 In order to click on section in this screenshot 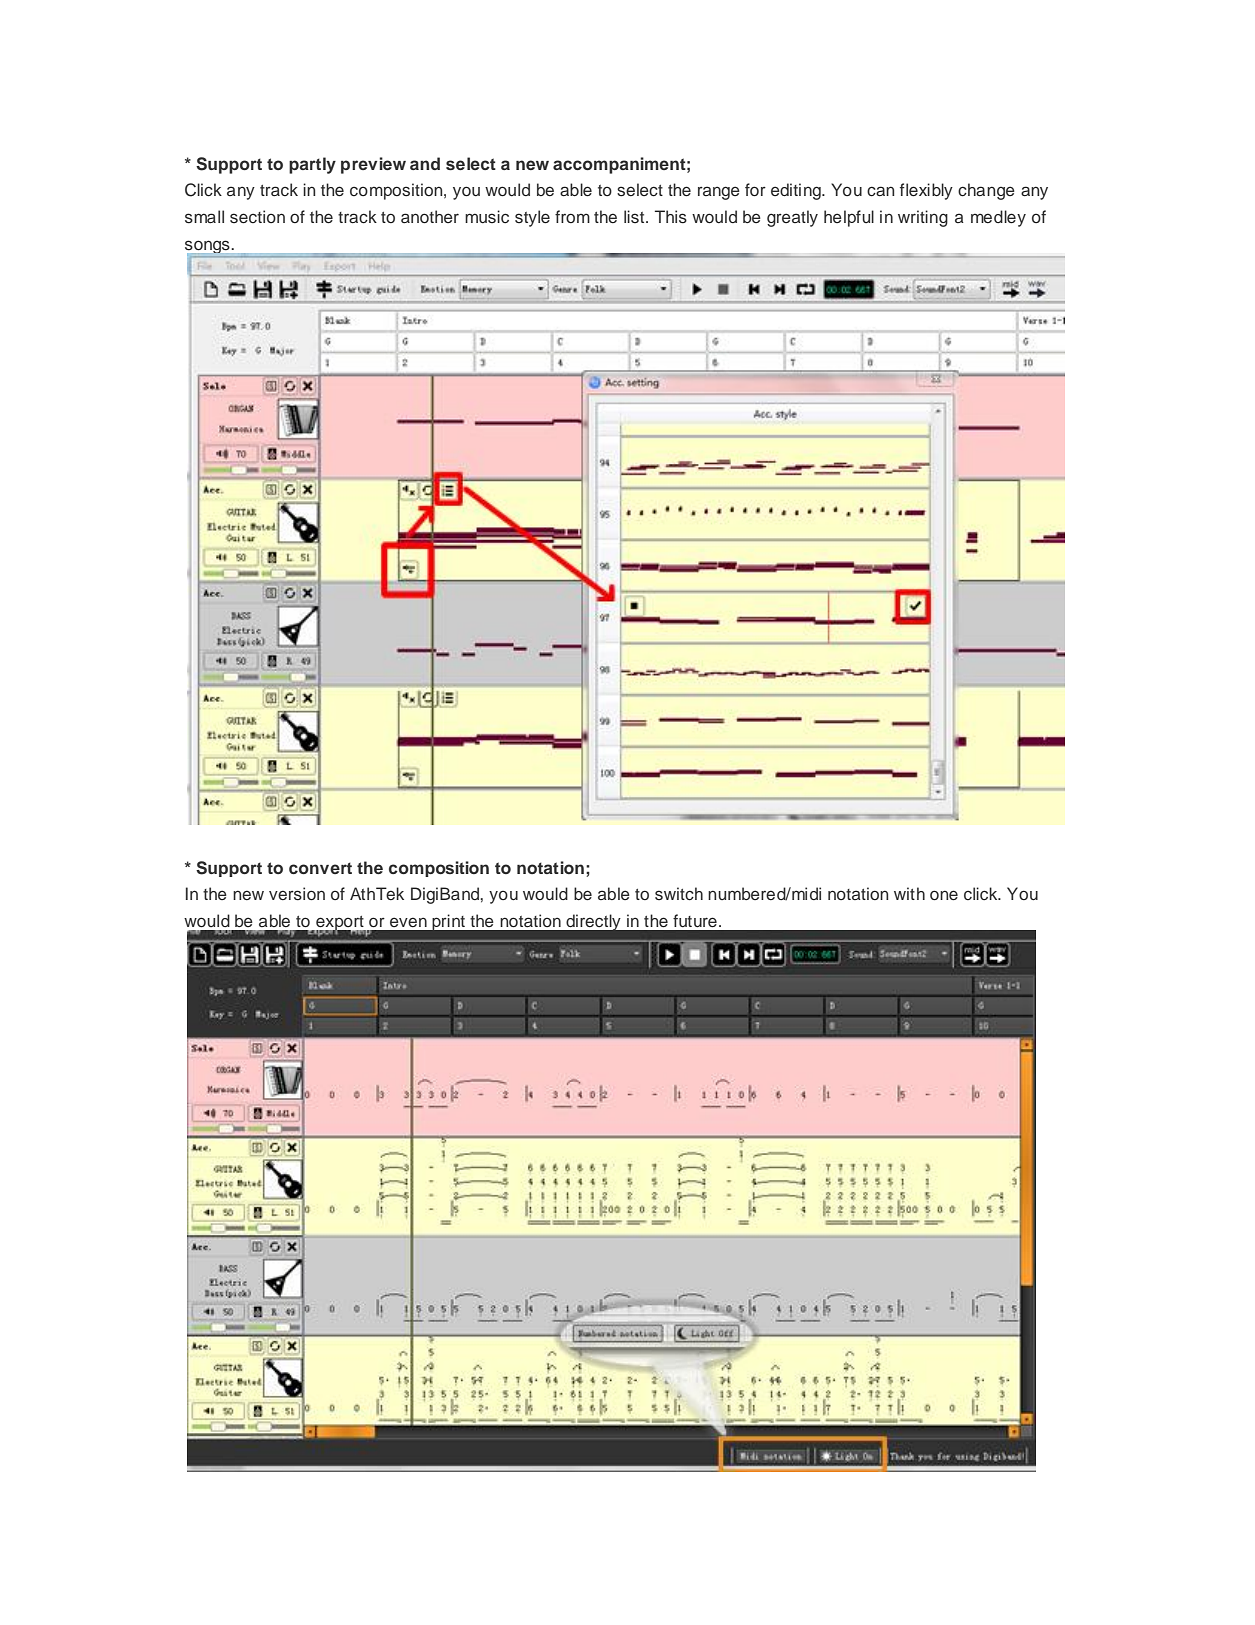, I will do `click(257, 217)`.
